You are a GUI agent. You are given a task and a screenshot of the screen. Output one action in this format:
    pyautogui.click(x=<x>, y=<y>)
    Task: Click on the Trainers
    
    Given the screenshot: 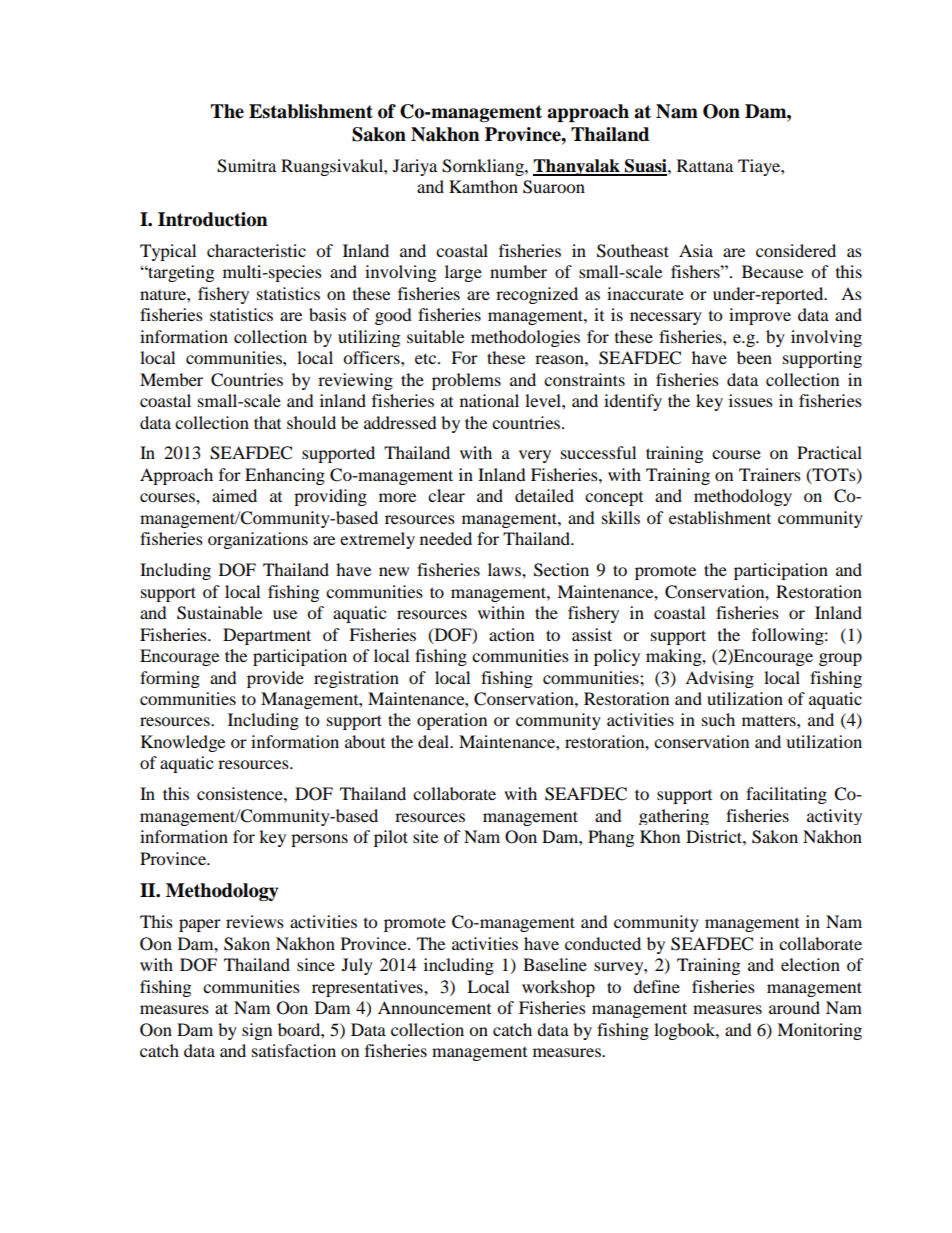 What is the action you would take?
    pyautogui.click(x=770, y=474)
